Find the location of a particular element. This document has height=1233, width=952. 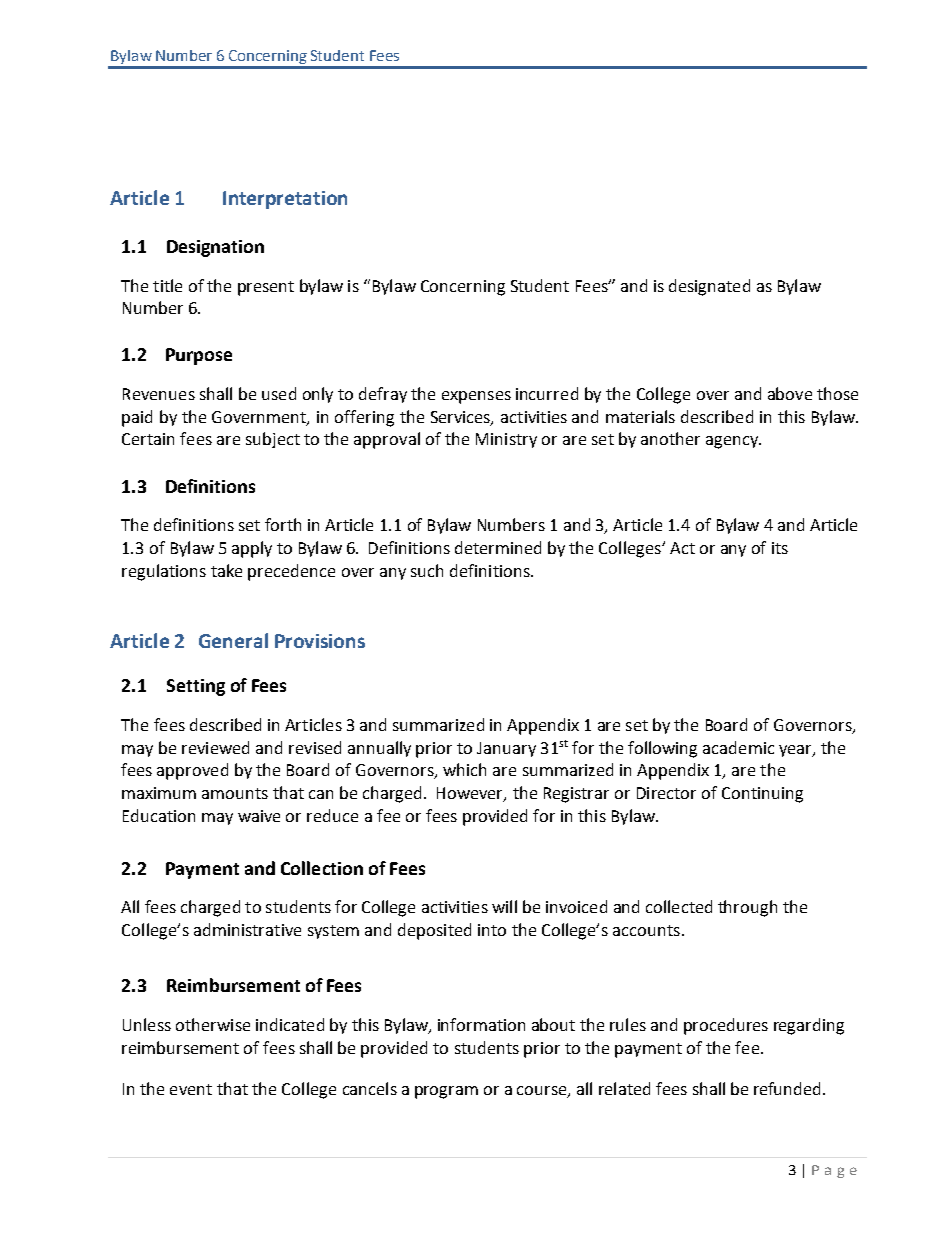

refunded is located at coordinates (787, 1088).
